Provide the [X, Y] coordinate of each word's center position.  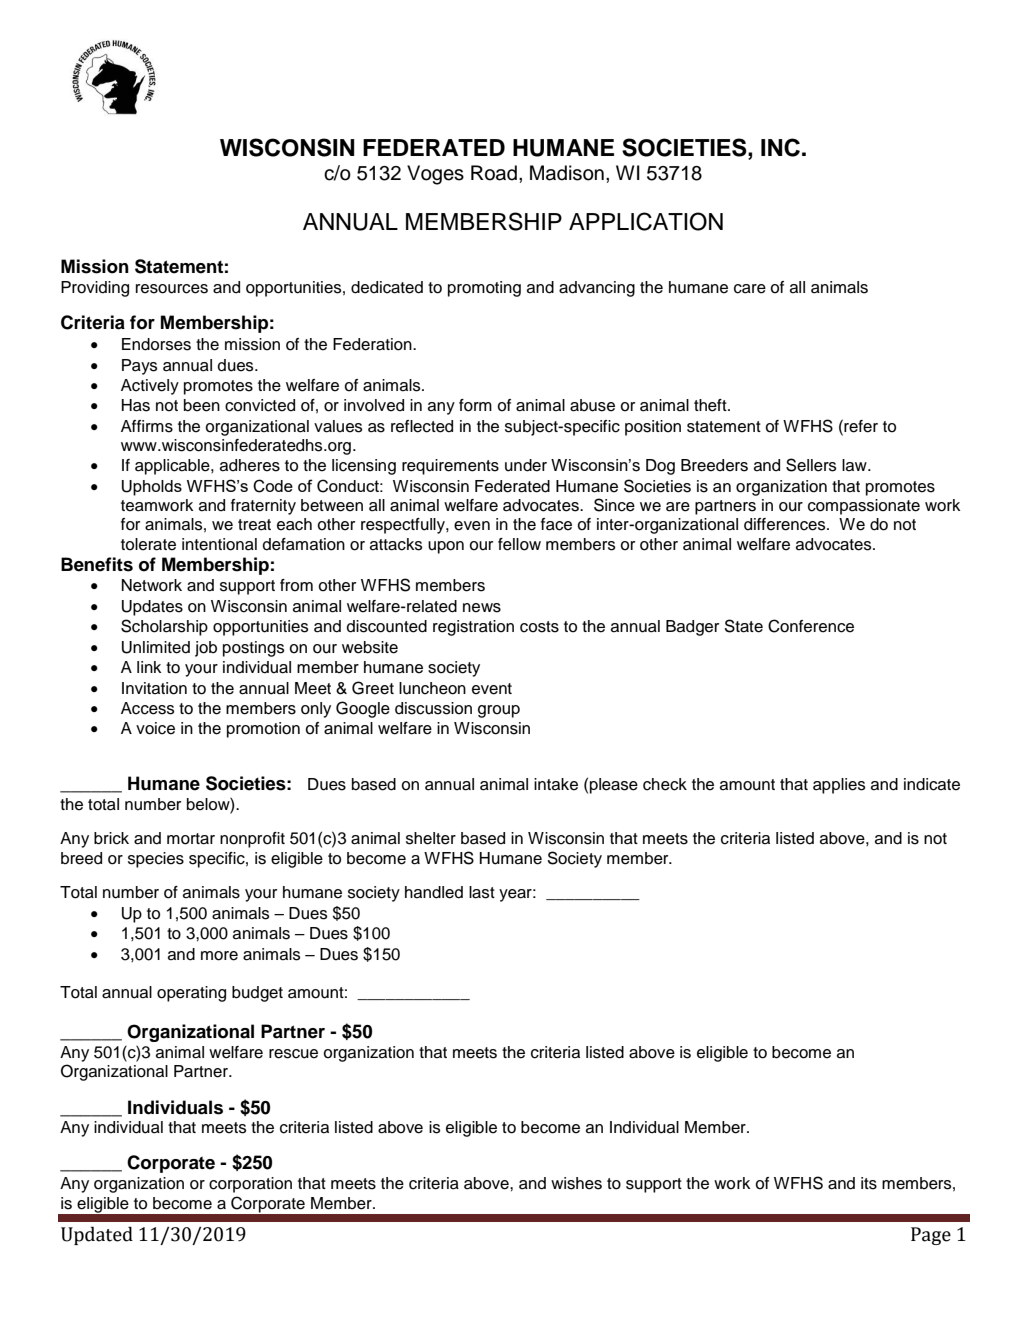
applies [839, 786]
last [482, 892]
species [156, 860]
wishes [576, 1183]
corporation [250, 1185]
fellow [519, 544]
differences [786, 524]
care [750, 289]
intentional [219, 544]
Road [494, 173]
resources [172, 289]
